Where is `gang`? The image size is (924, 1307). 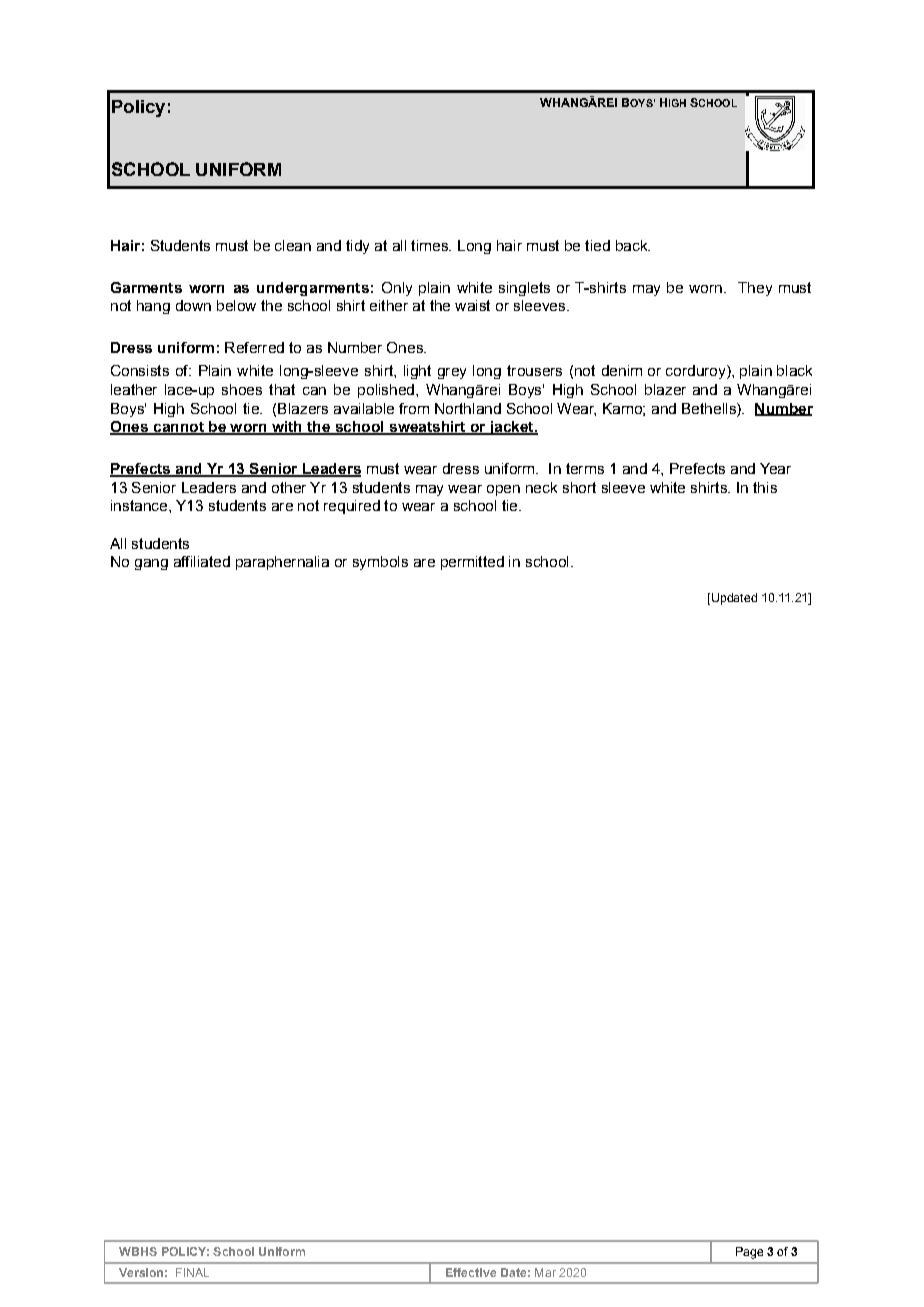
gang is located at coordinates (151, 564).
